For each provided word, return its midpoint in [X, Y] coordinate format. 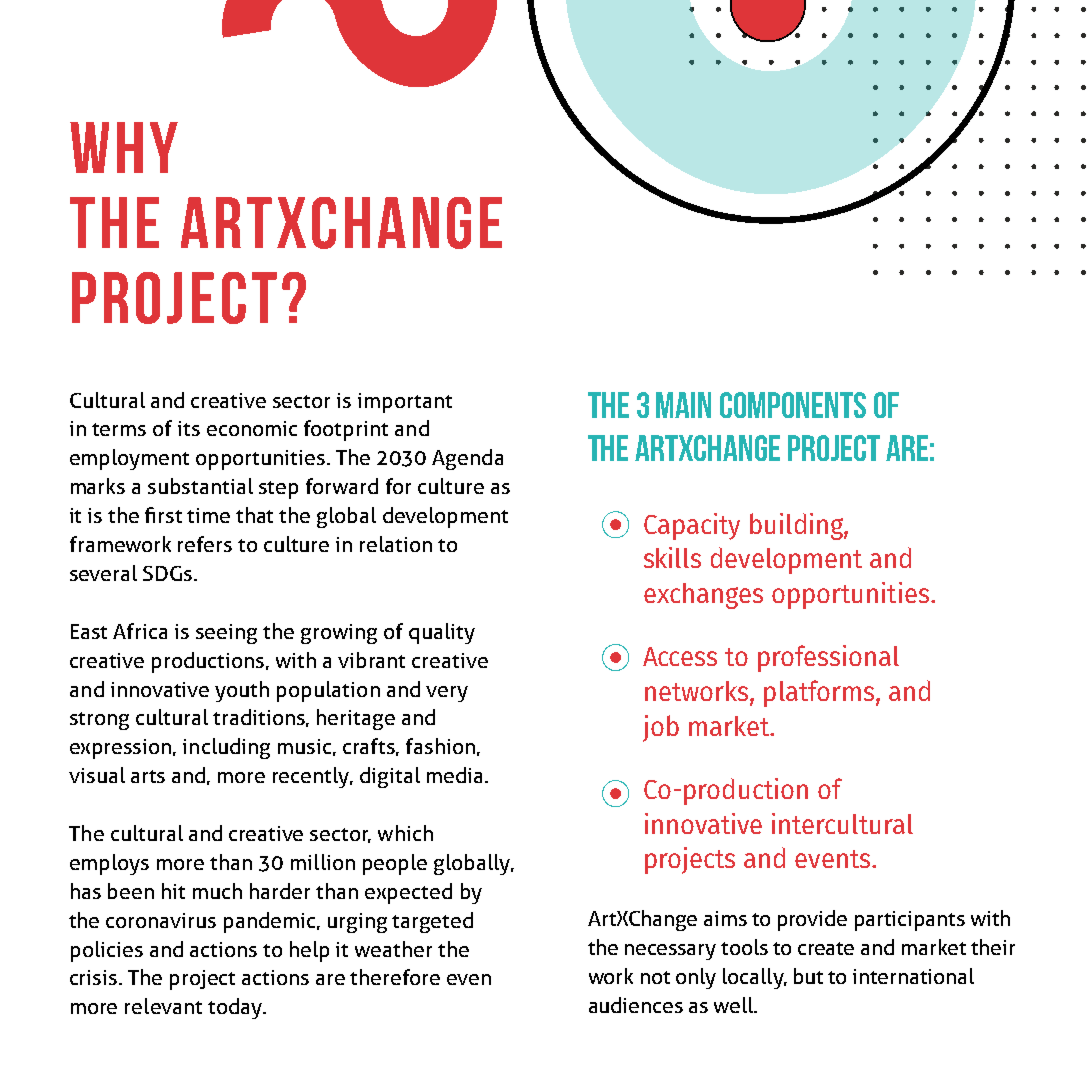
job [661, 728]
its [189, 428]
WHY [124, 147]
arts [148, 776]
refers [205, 544]
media [454, 775]
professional [828, 658]
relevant [163, 1006]
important [405, 403]
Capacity [692, 526]
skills [672, 557]
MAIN [683, 405]
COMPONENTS [793, 405]
